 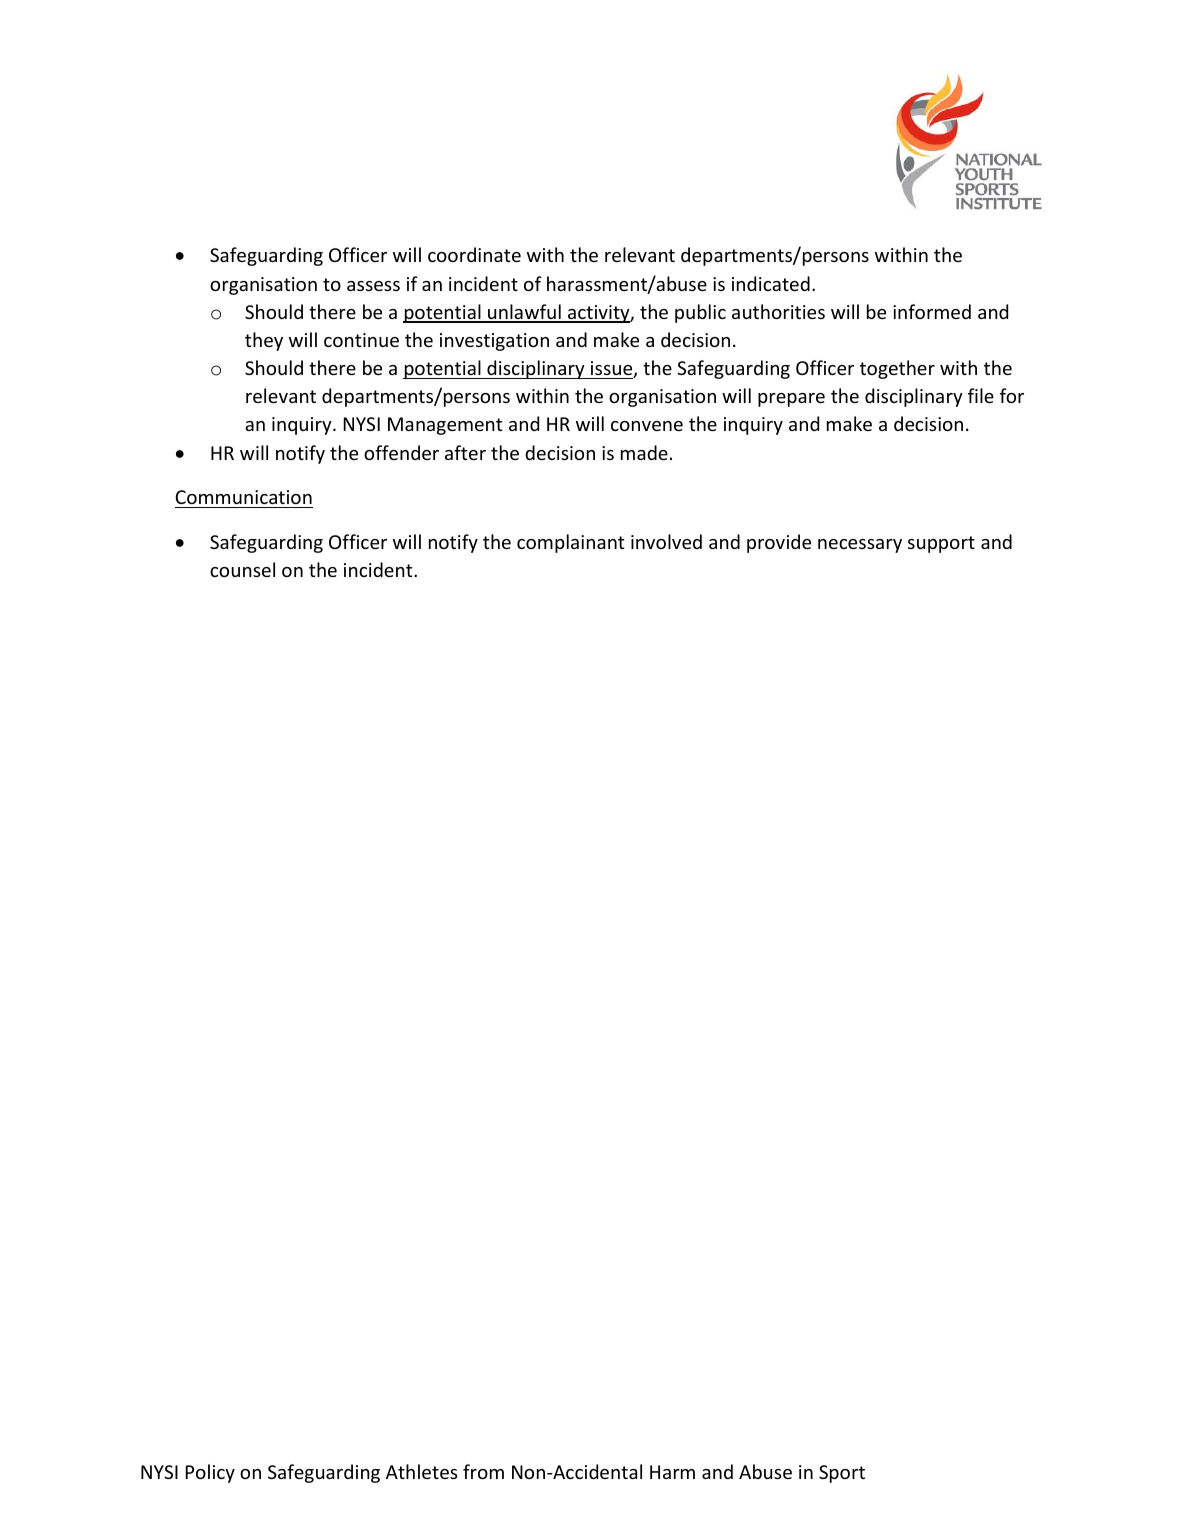 What do you see at coordinates (932, 311) in the page?
I see `informed` at bounding box center [932, 311].
